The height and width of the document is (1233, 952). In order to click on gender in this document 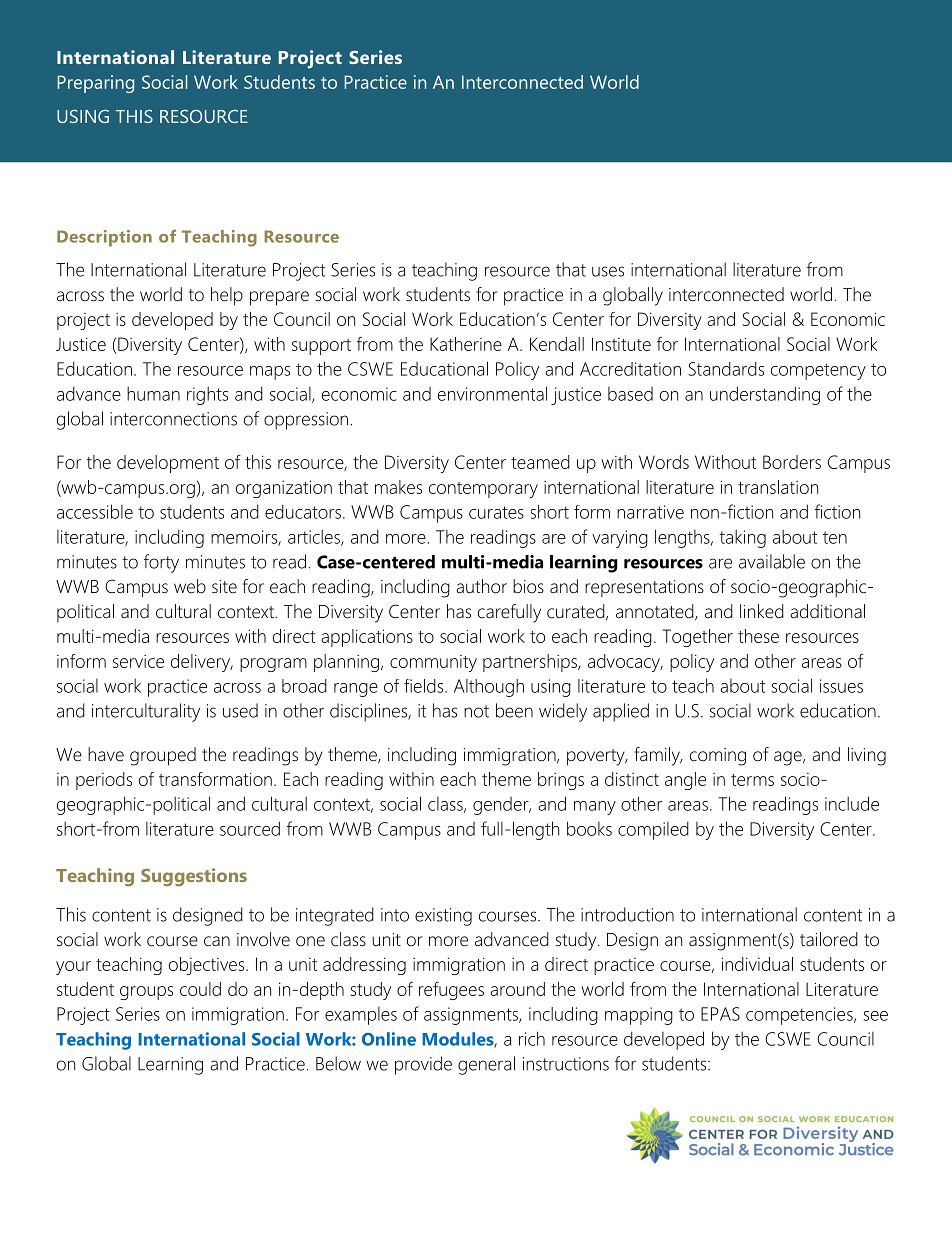, I will do `click(502, 806)`.
